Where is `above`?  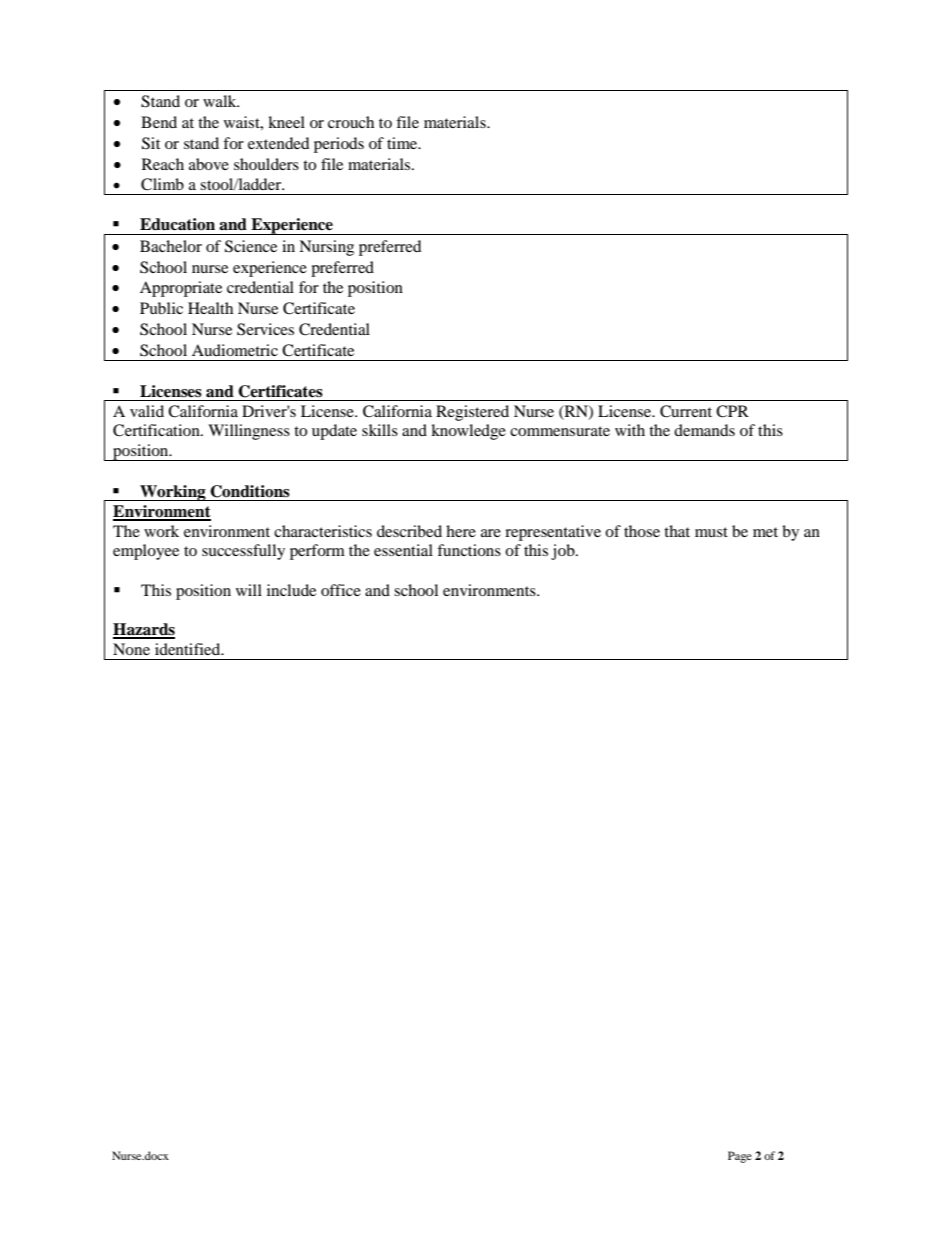
above is located at coordinates (209, 164).
